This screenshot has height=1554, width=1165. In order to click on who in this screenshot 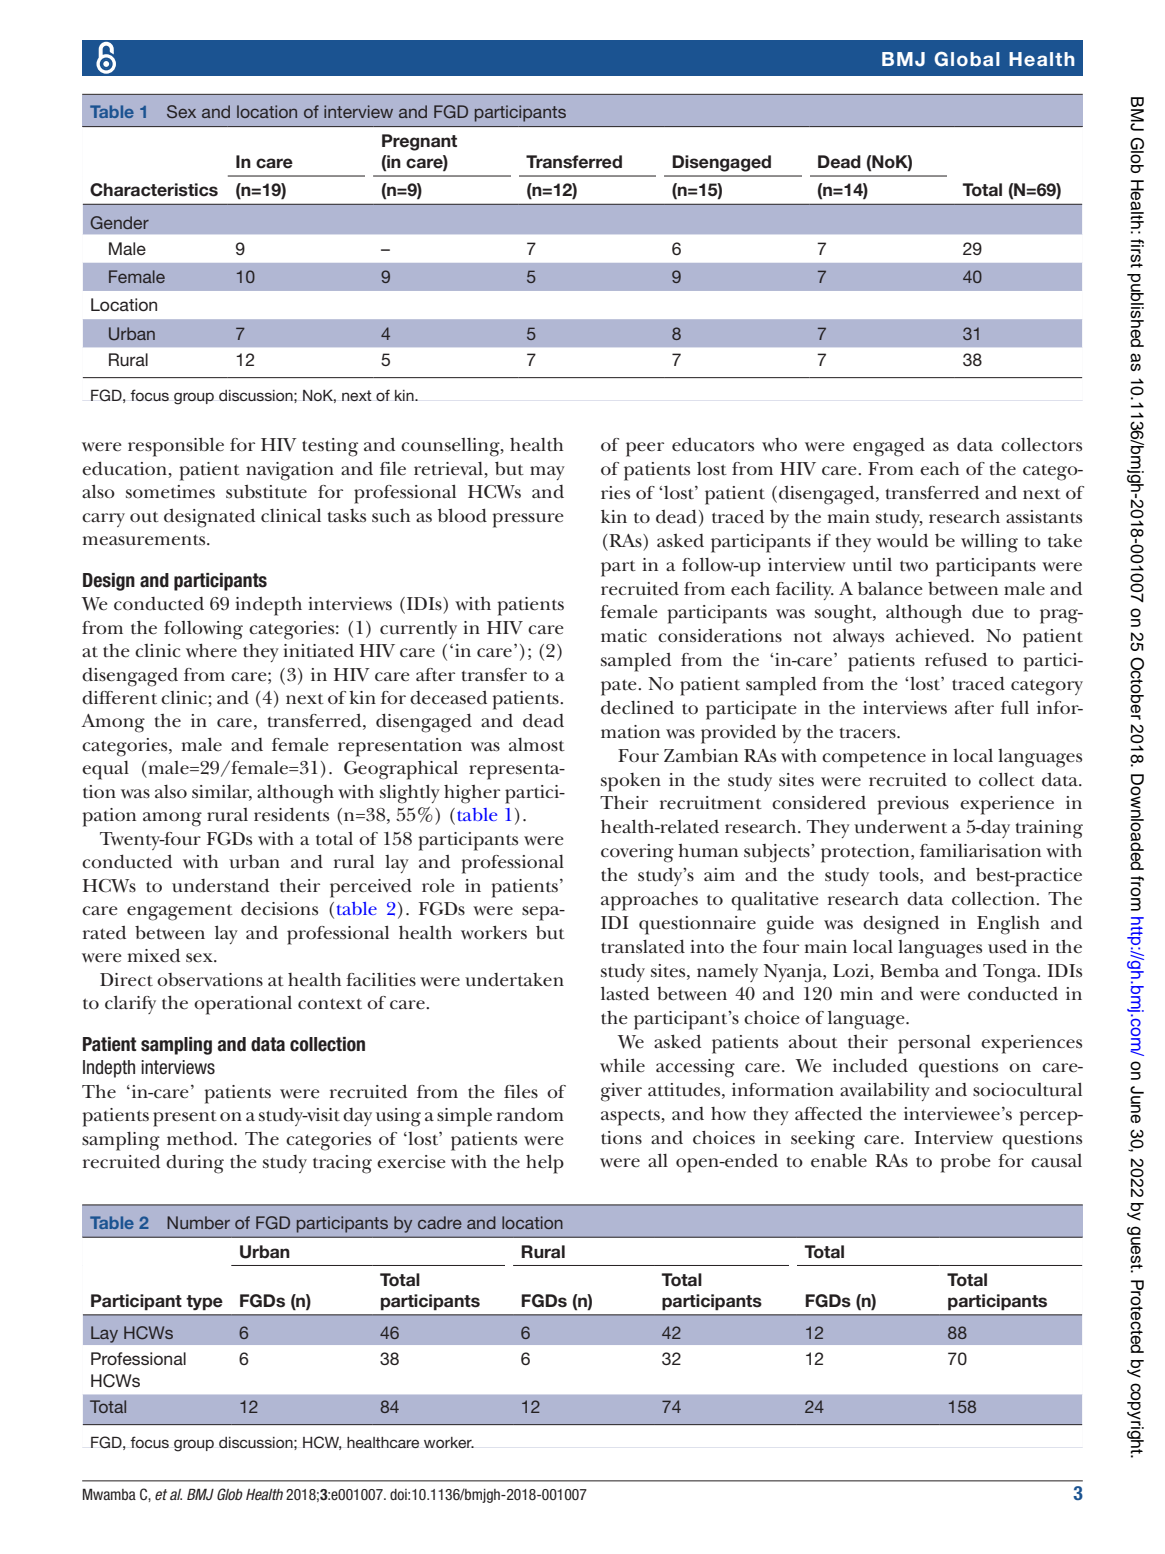, I will do `click(779, 445)`.
